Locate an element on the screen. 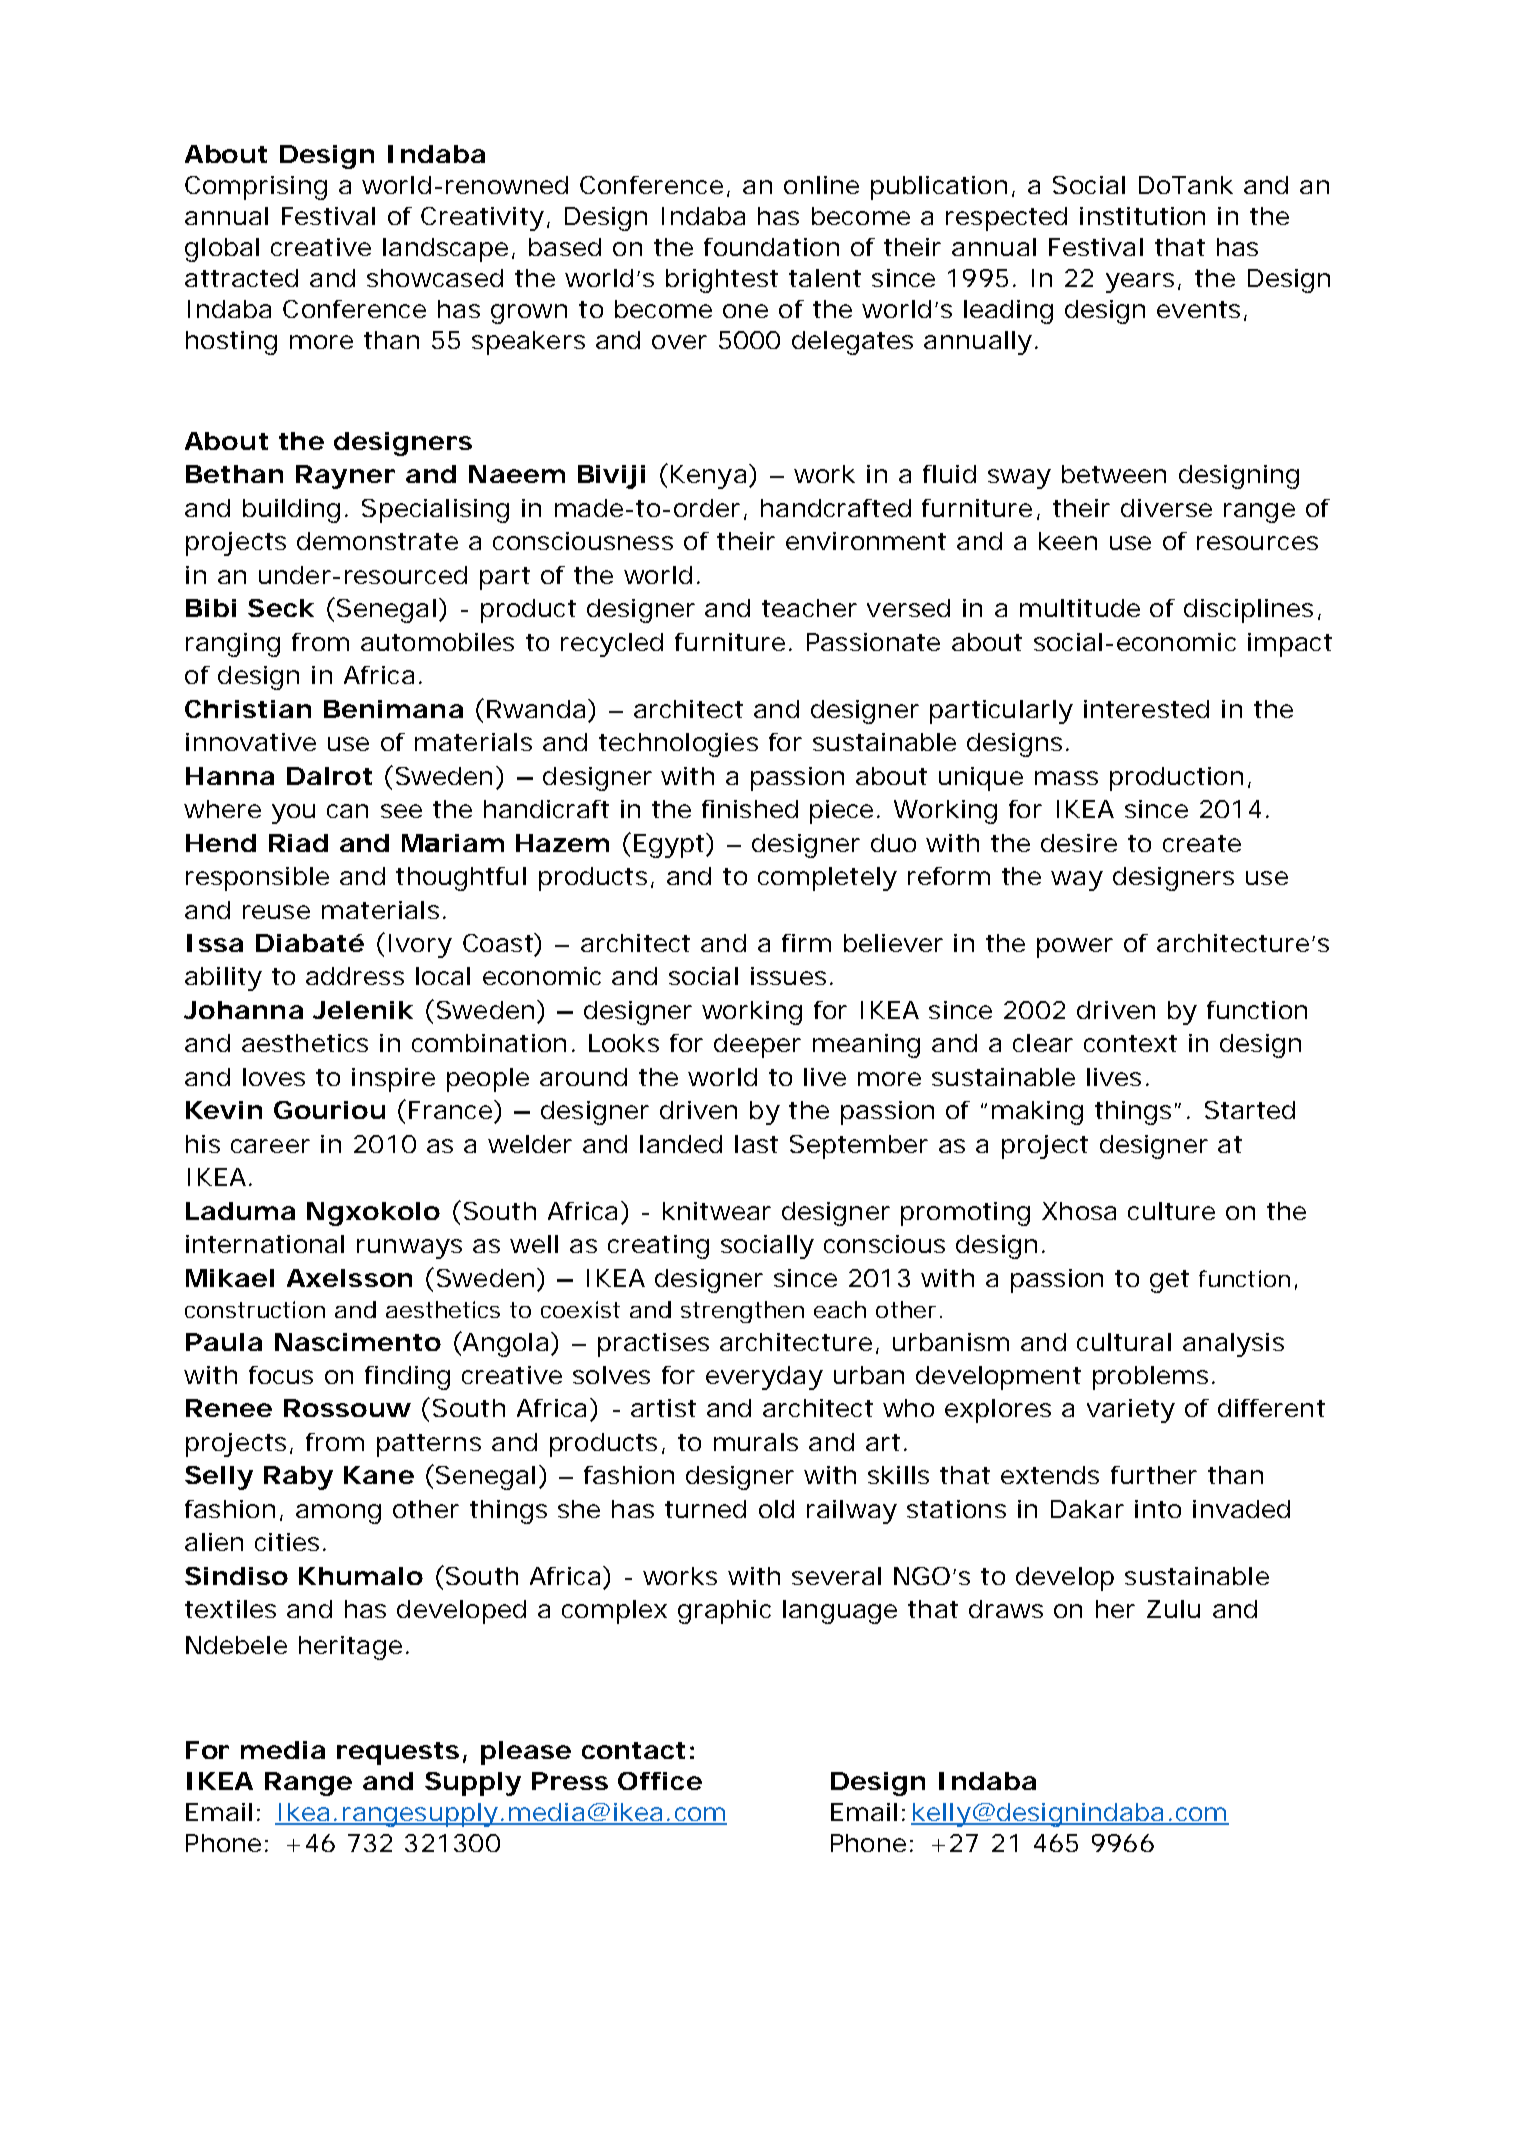 The width and height of the screenshot is (1523, 2154). focus is located at coordinates (281, 1375).
